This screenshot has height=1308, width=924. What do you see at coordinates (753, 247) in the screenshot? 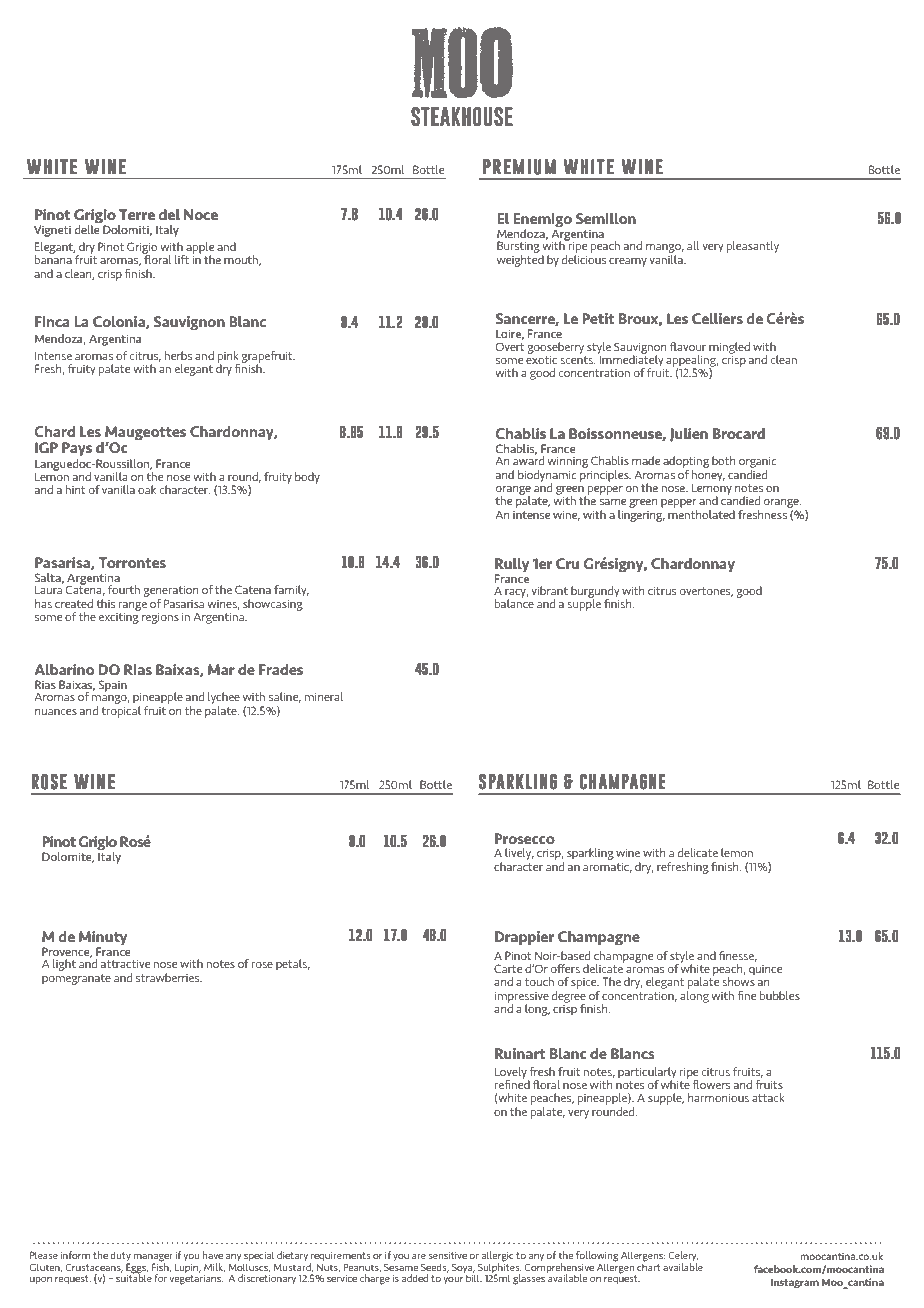
I see `pleasantly` at bounding box center [753, 247].
